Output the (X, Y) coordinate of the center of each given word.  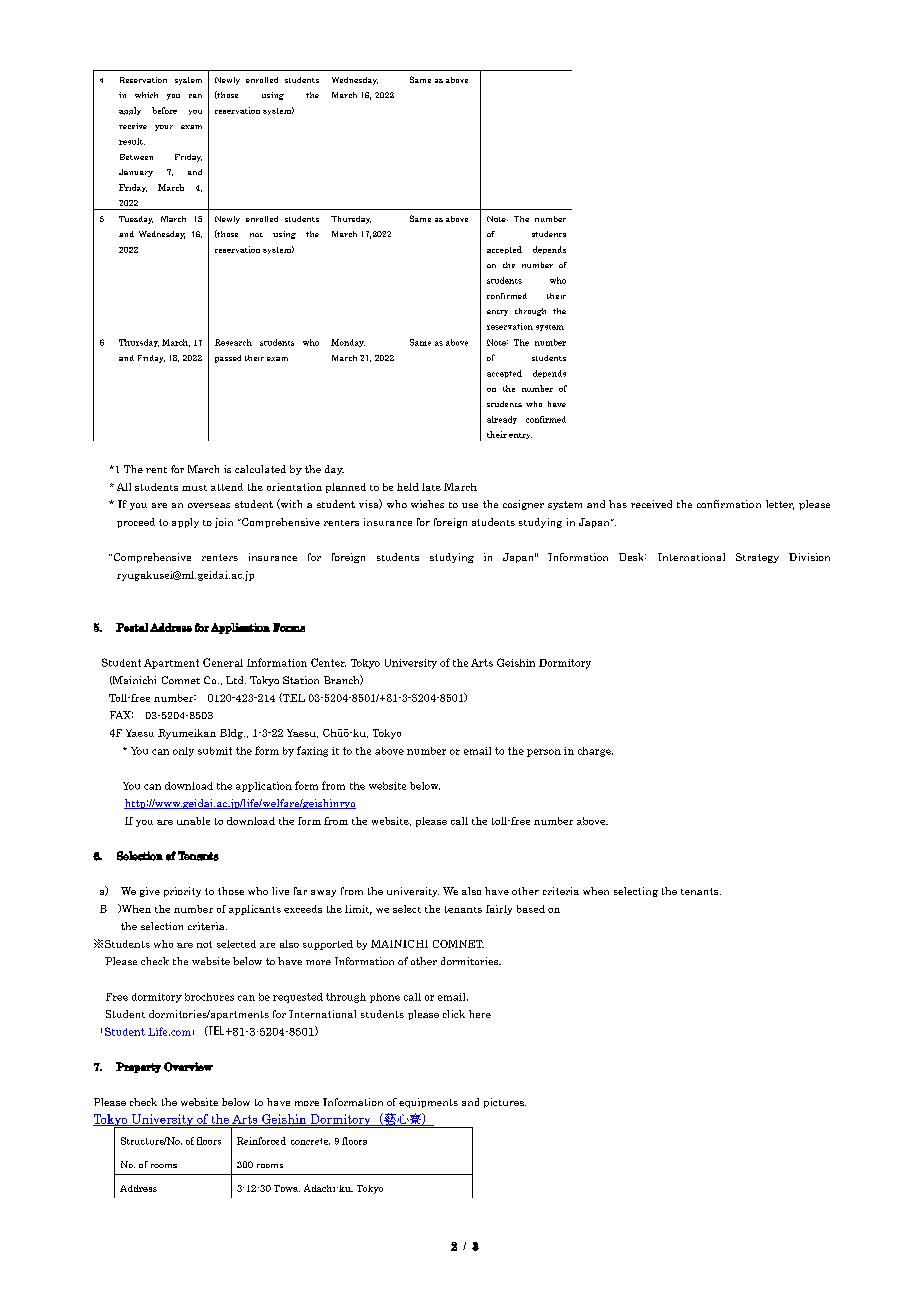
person (544, 753)
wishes (427, 504)
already (502, 420)
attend (227, 487)
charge (595, 752)
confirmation (729, 504)
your (164, 128)
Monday (348, 343)
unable (193, 821)
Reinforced (261, 1141)
